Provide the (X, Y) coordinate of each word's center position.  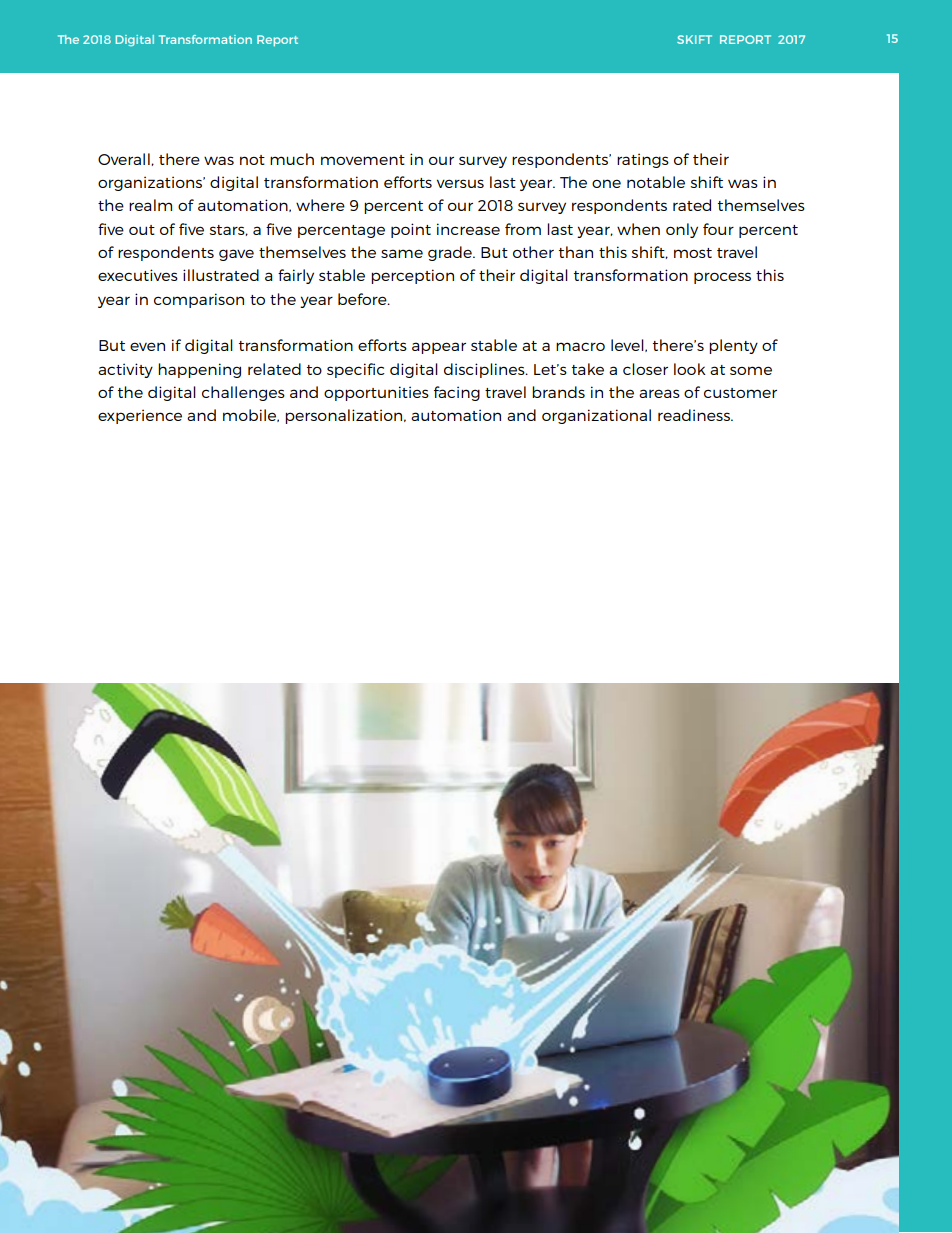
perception (412, 276)
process (722, 278)
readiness (695, 415)
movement (363, 160)
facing (457, 393)
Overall (125, 159)
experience (140, 416)
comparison (199, 300)
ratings (643, 160)
